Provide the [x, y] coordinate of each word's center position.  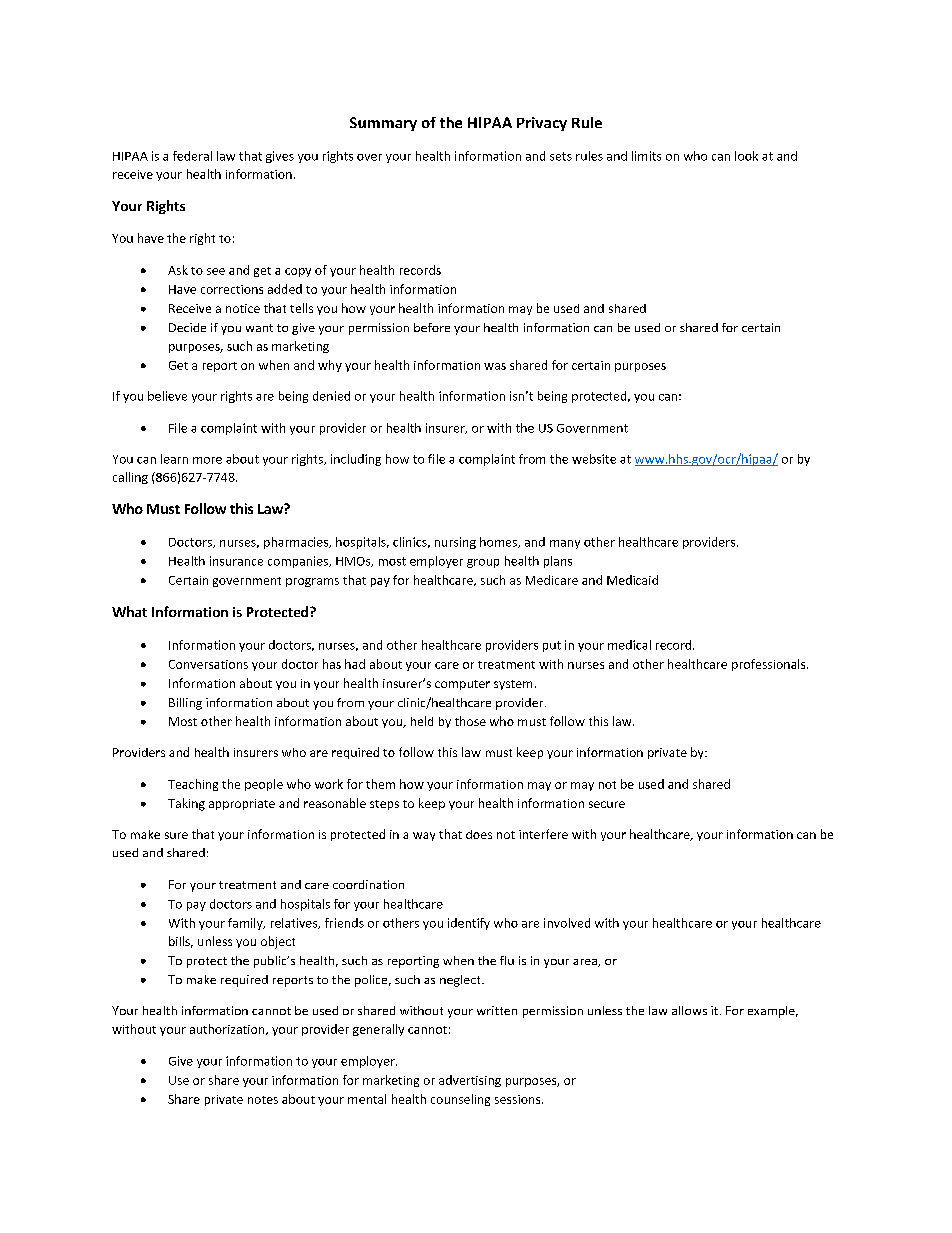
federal [192, 156]
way [424, 836]
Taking [186, 804]
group [483, 563]
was [495, 366]
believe [167, 396]
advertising [470, 1081]
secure [607, 804]
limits [646, 156]
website [594, 459]
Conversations [208, 664]
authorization [228, 1029]
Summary [383, 124]
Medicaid [632, 580]
